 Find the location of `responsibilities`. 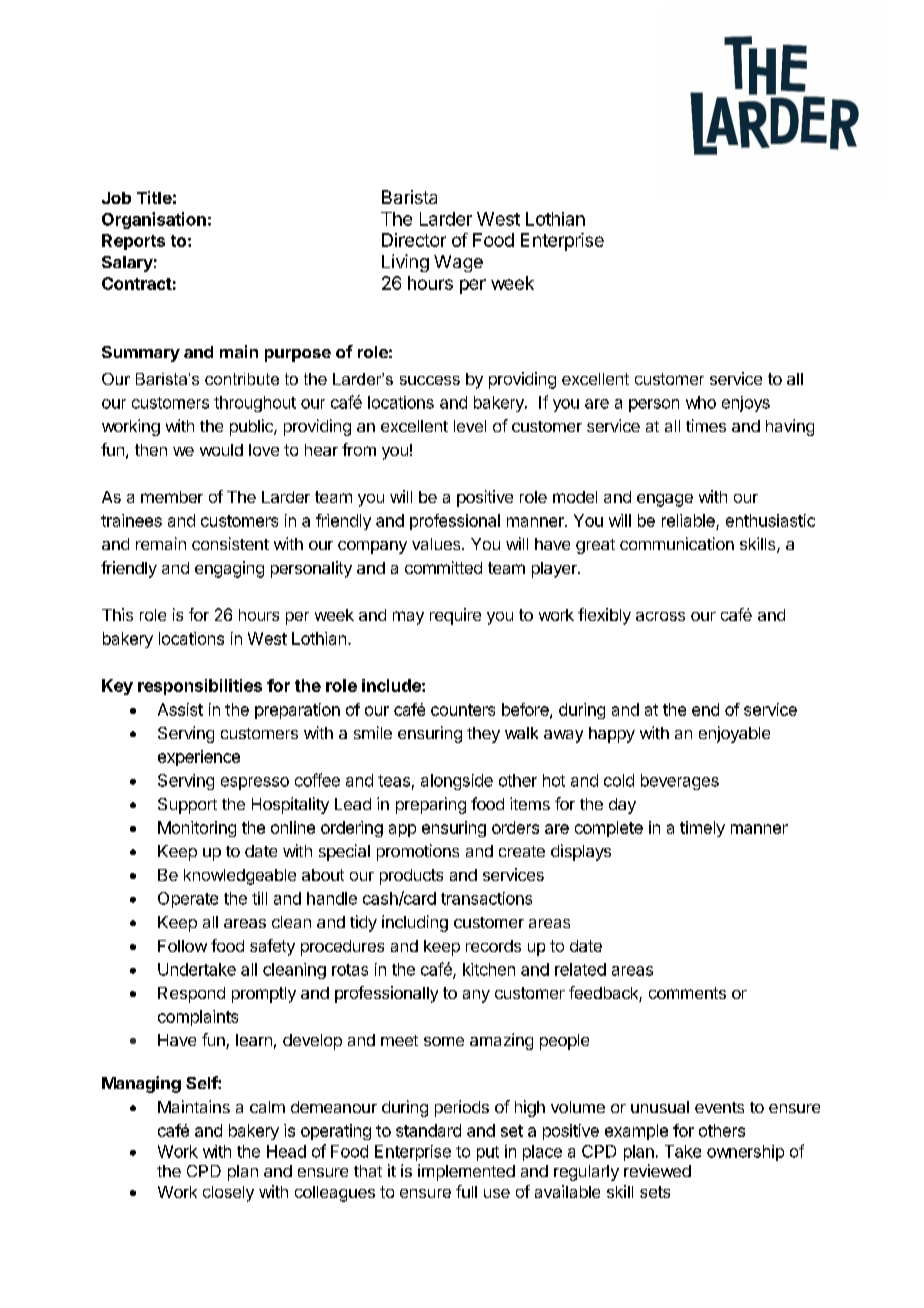

responsibilities is located at coordinates (200, 687).
